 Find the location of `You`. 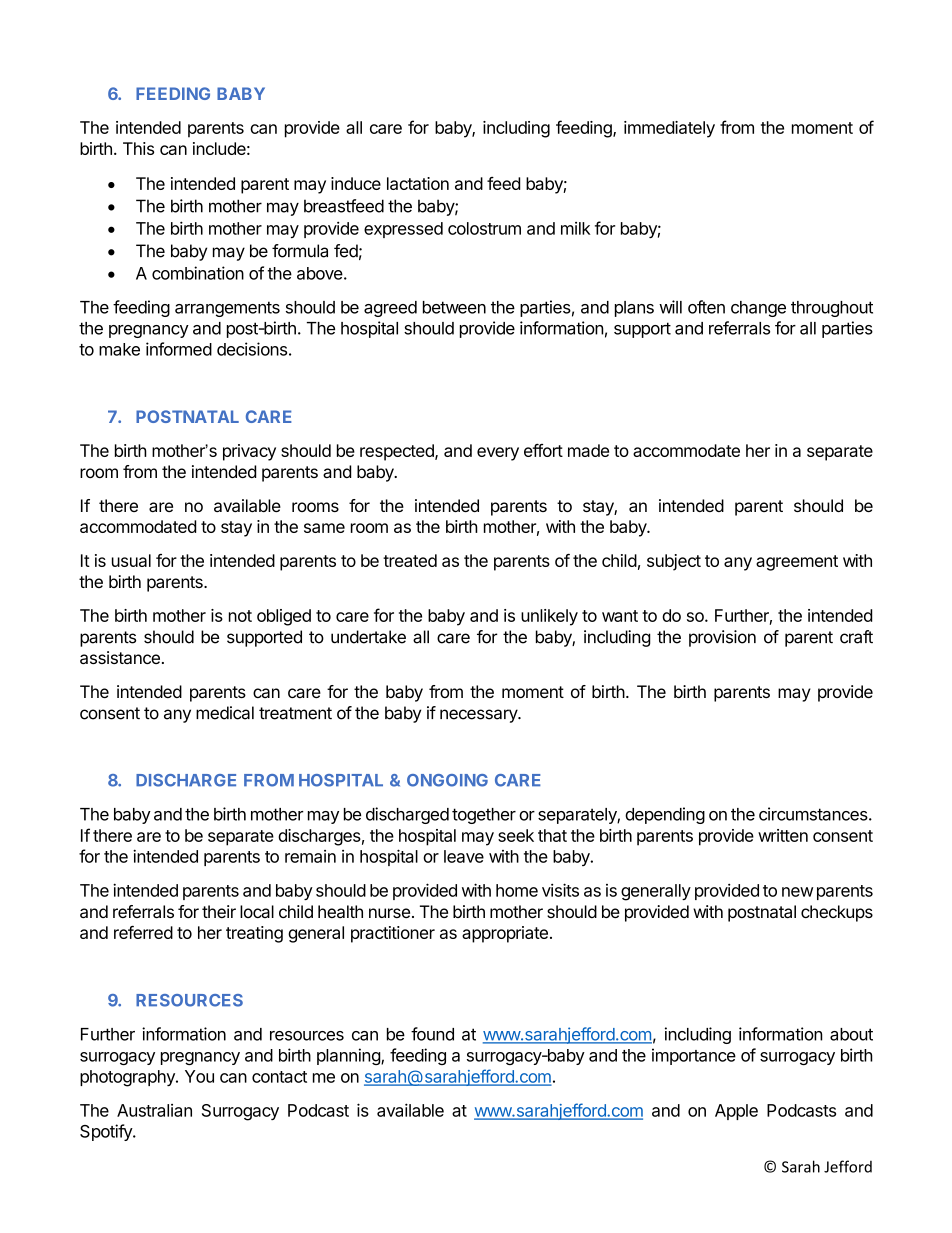

You is located at coordinates (199, 1076).
